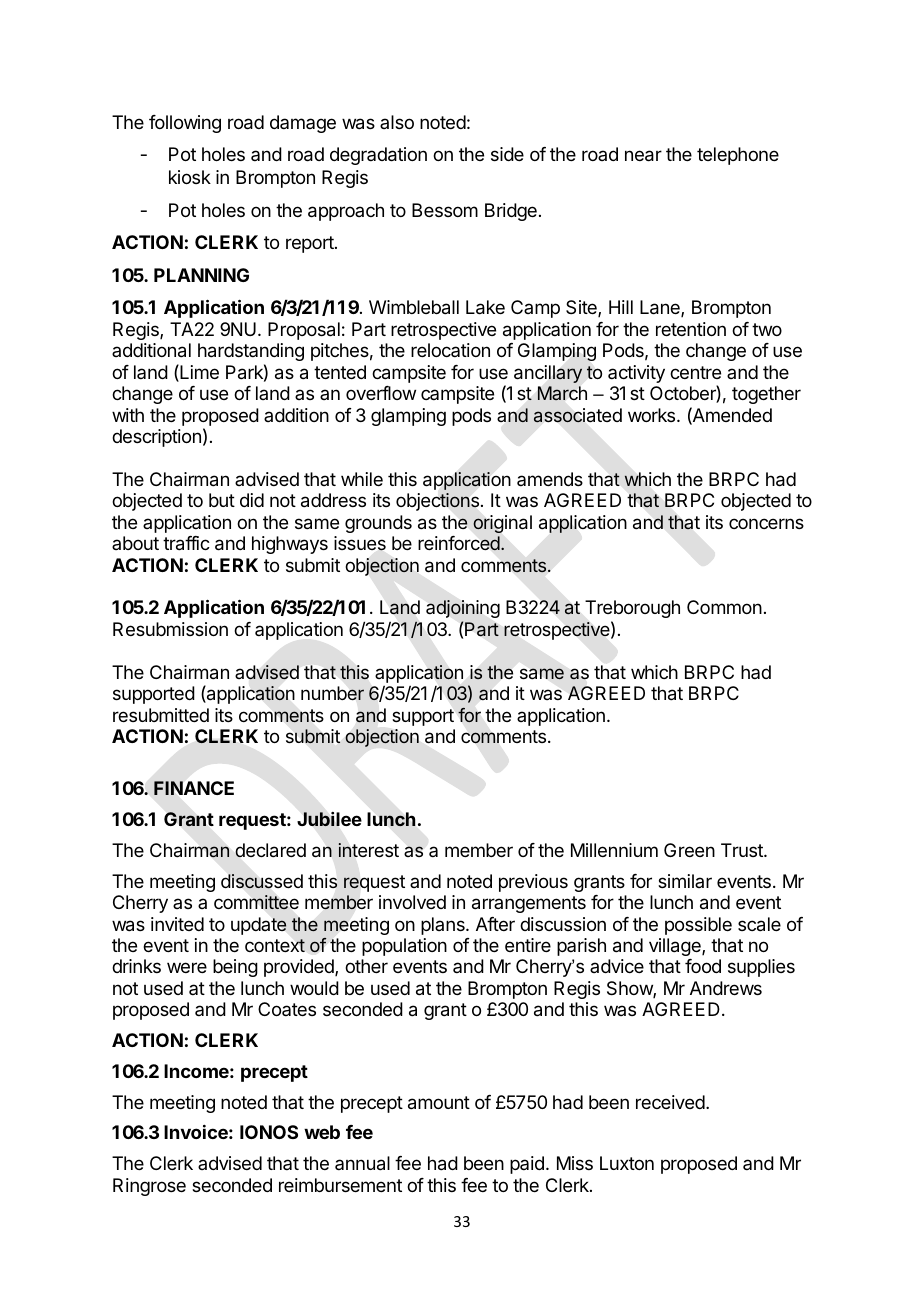 The image size is (924, 1308). I want to click on but, so click(222, 500).
